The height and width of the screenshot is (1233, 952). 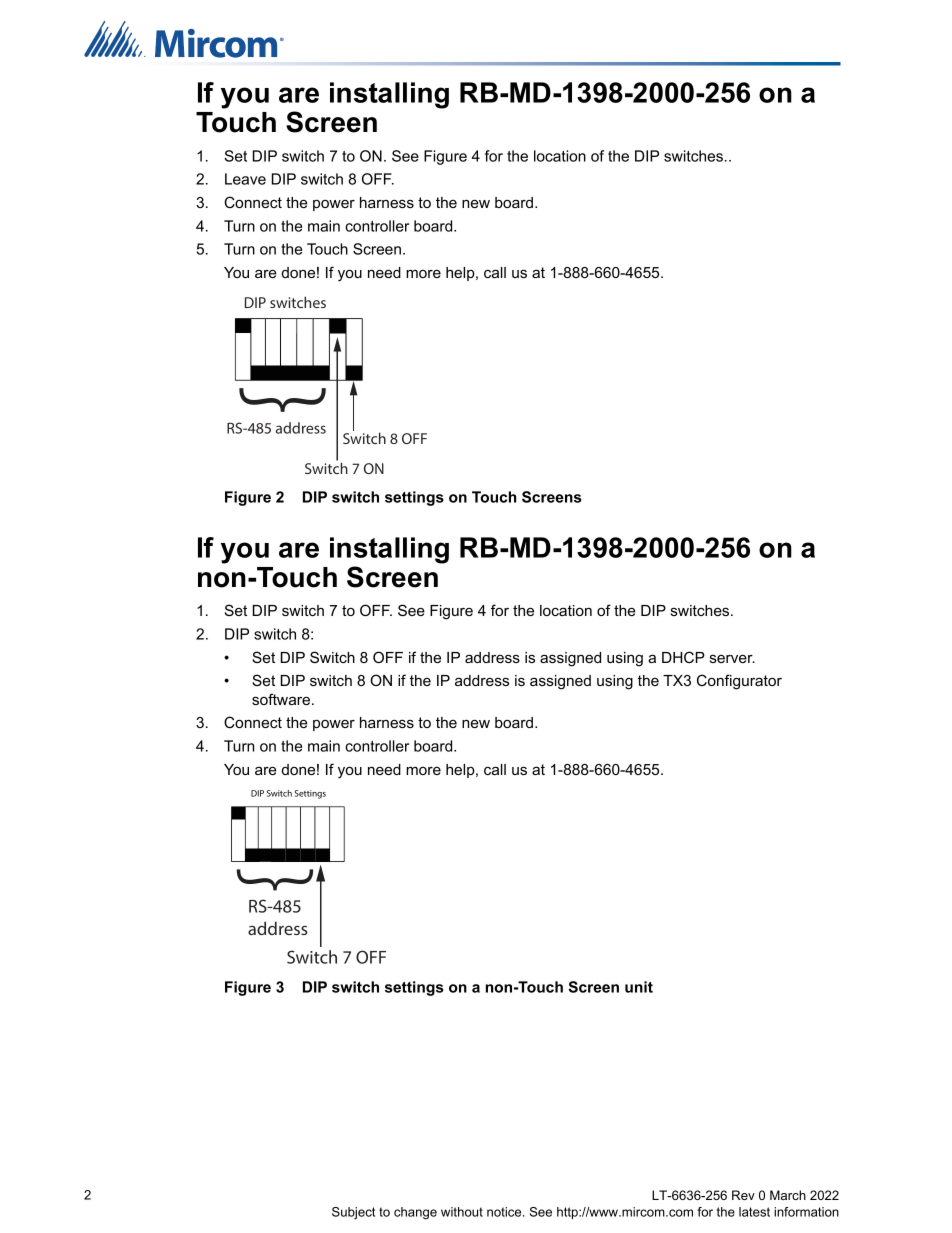 What do you see at coordinates (505, 1212) in the screenshot?
I see `notice` at bounding box center [505, 1212].
